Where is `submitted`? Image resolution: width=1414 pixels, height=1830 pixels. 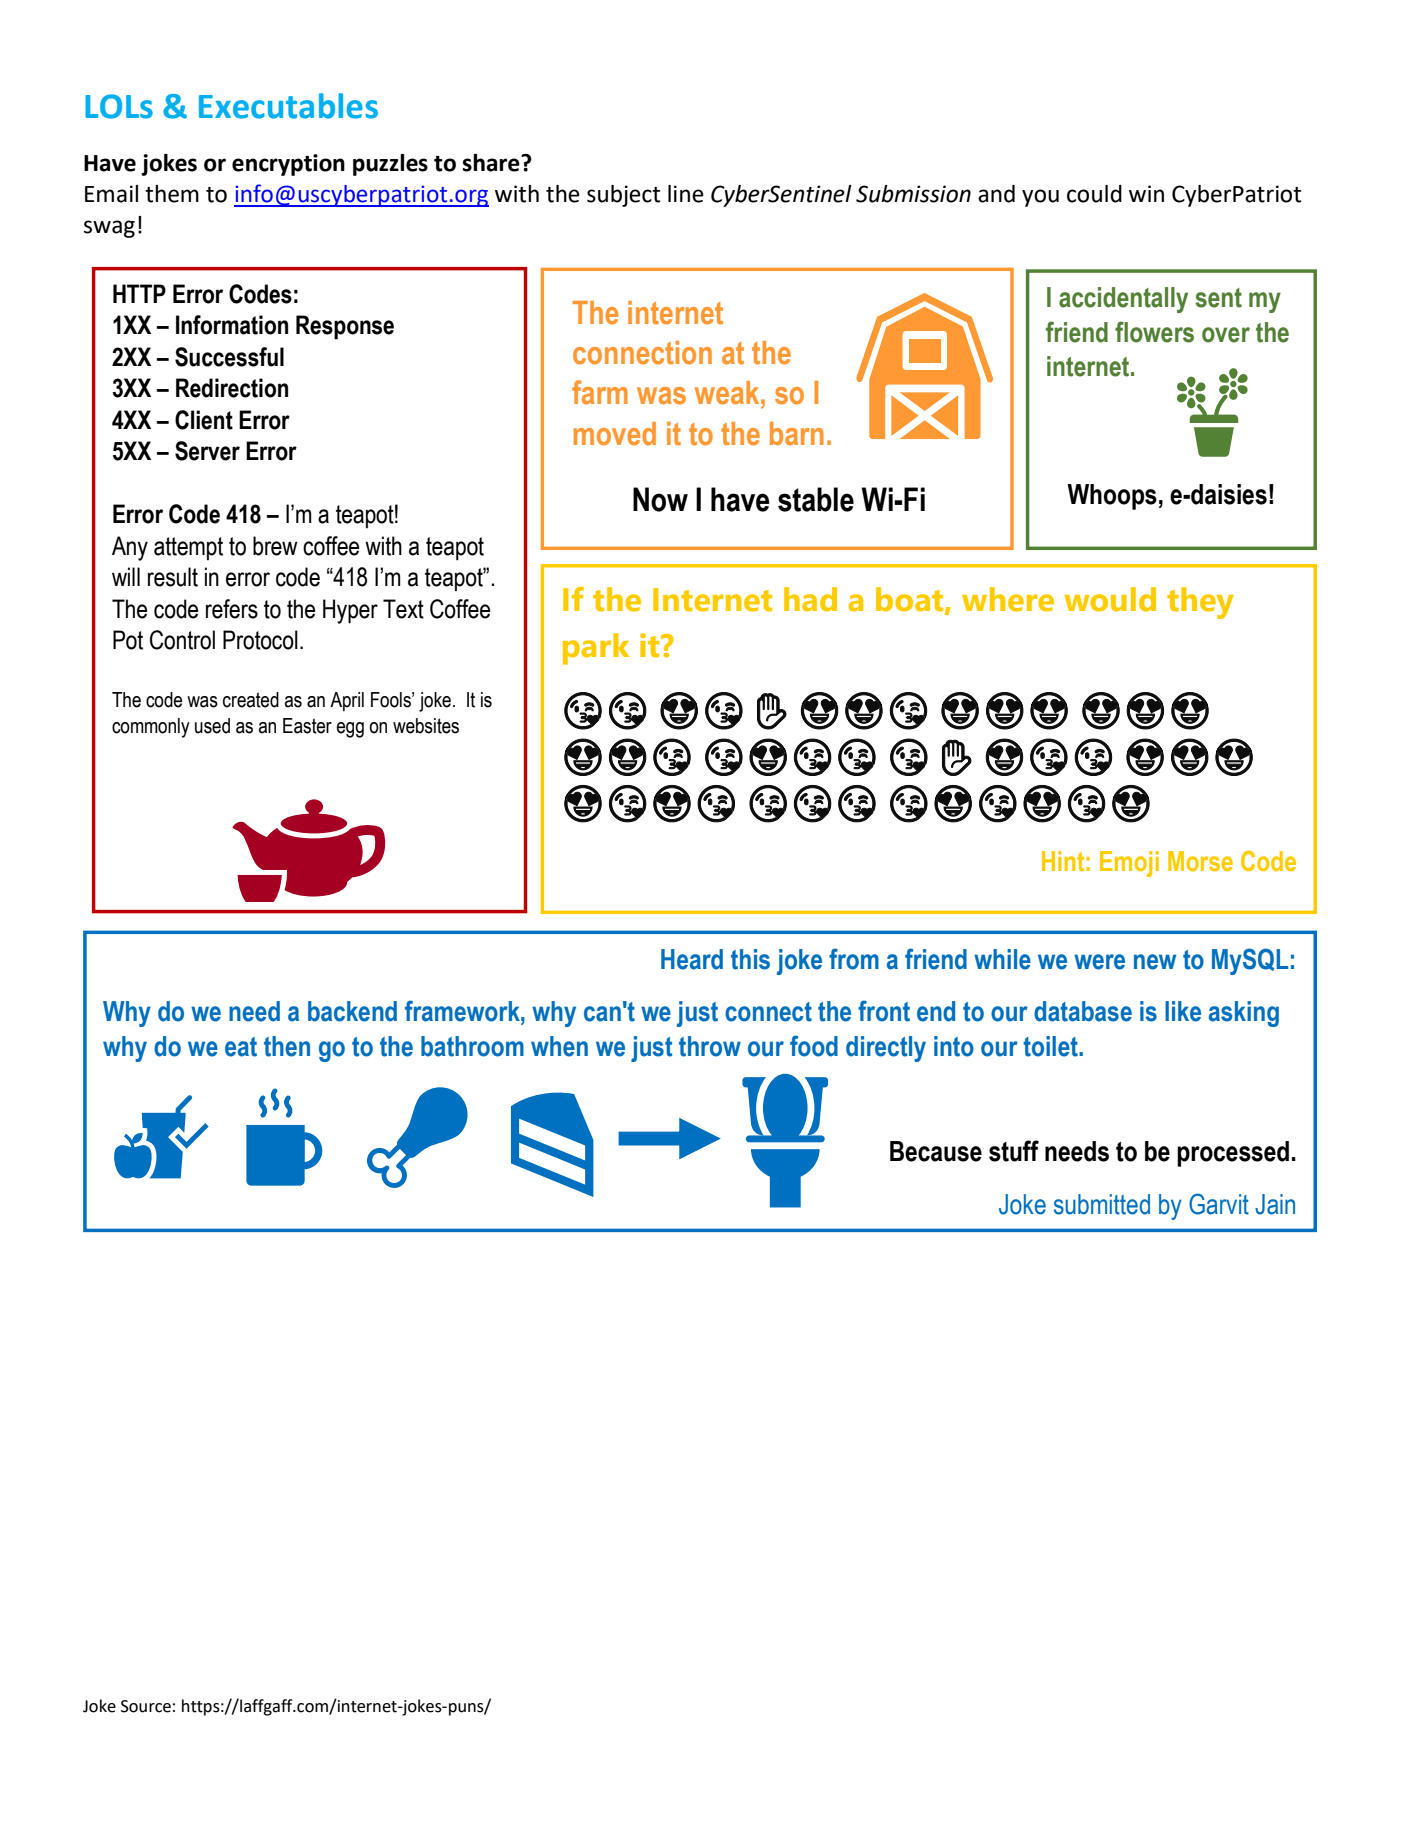 submitted is located at coordinates (1102, 1204).
